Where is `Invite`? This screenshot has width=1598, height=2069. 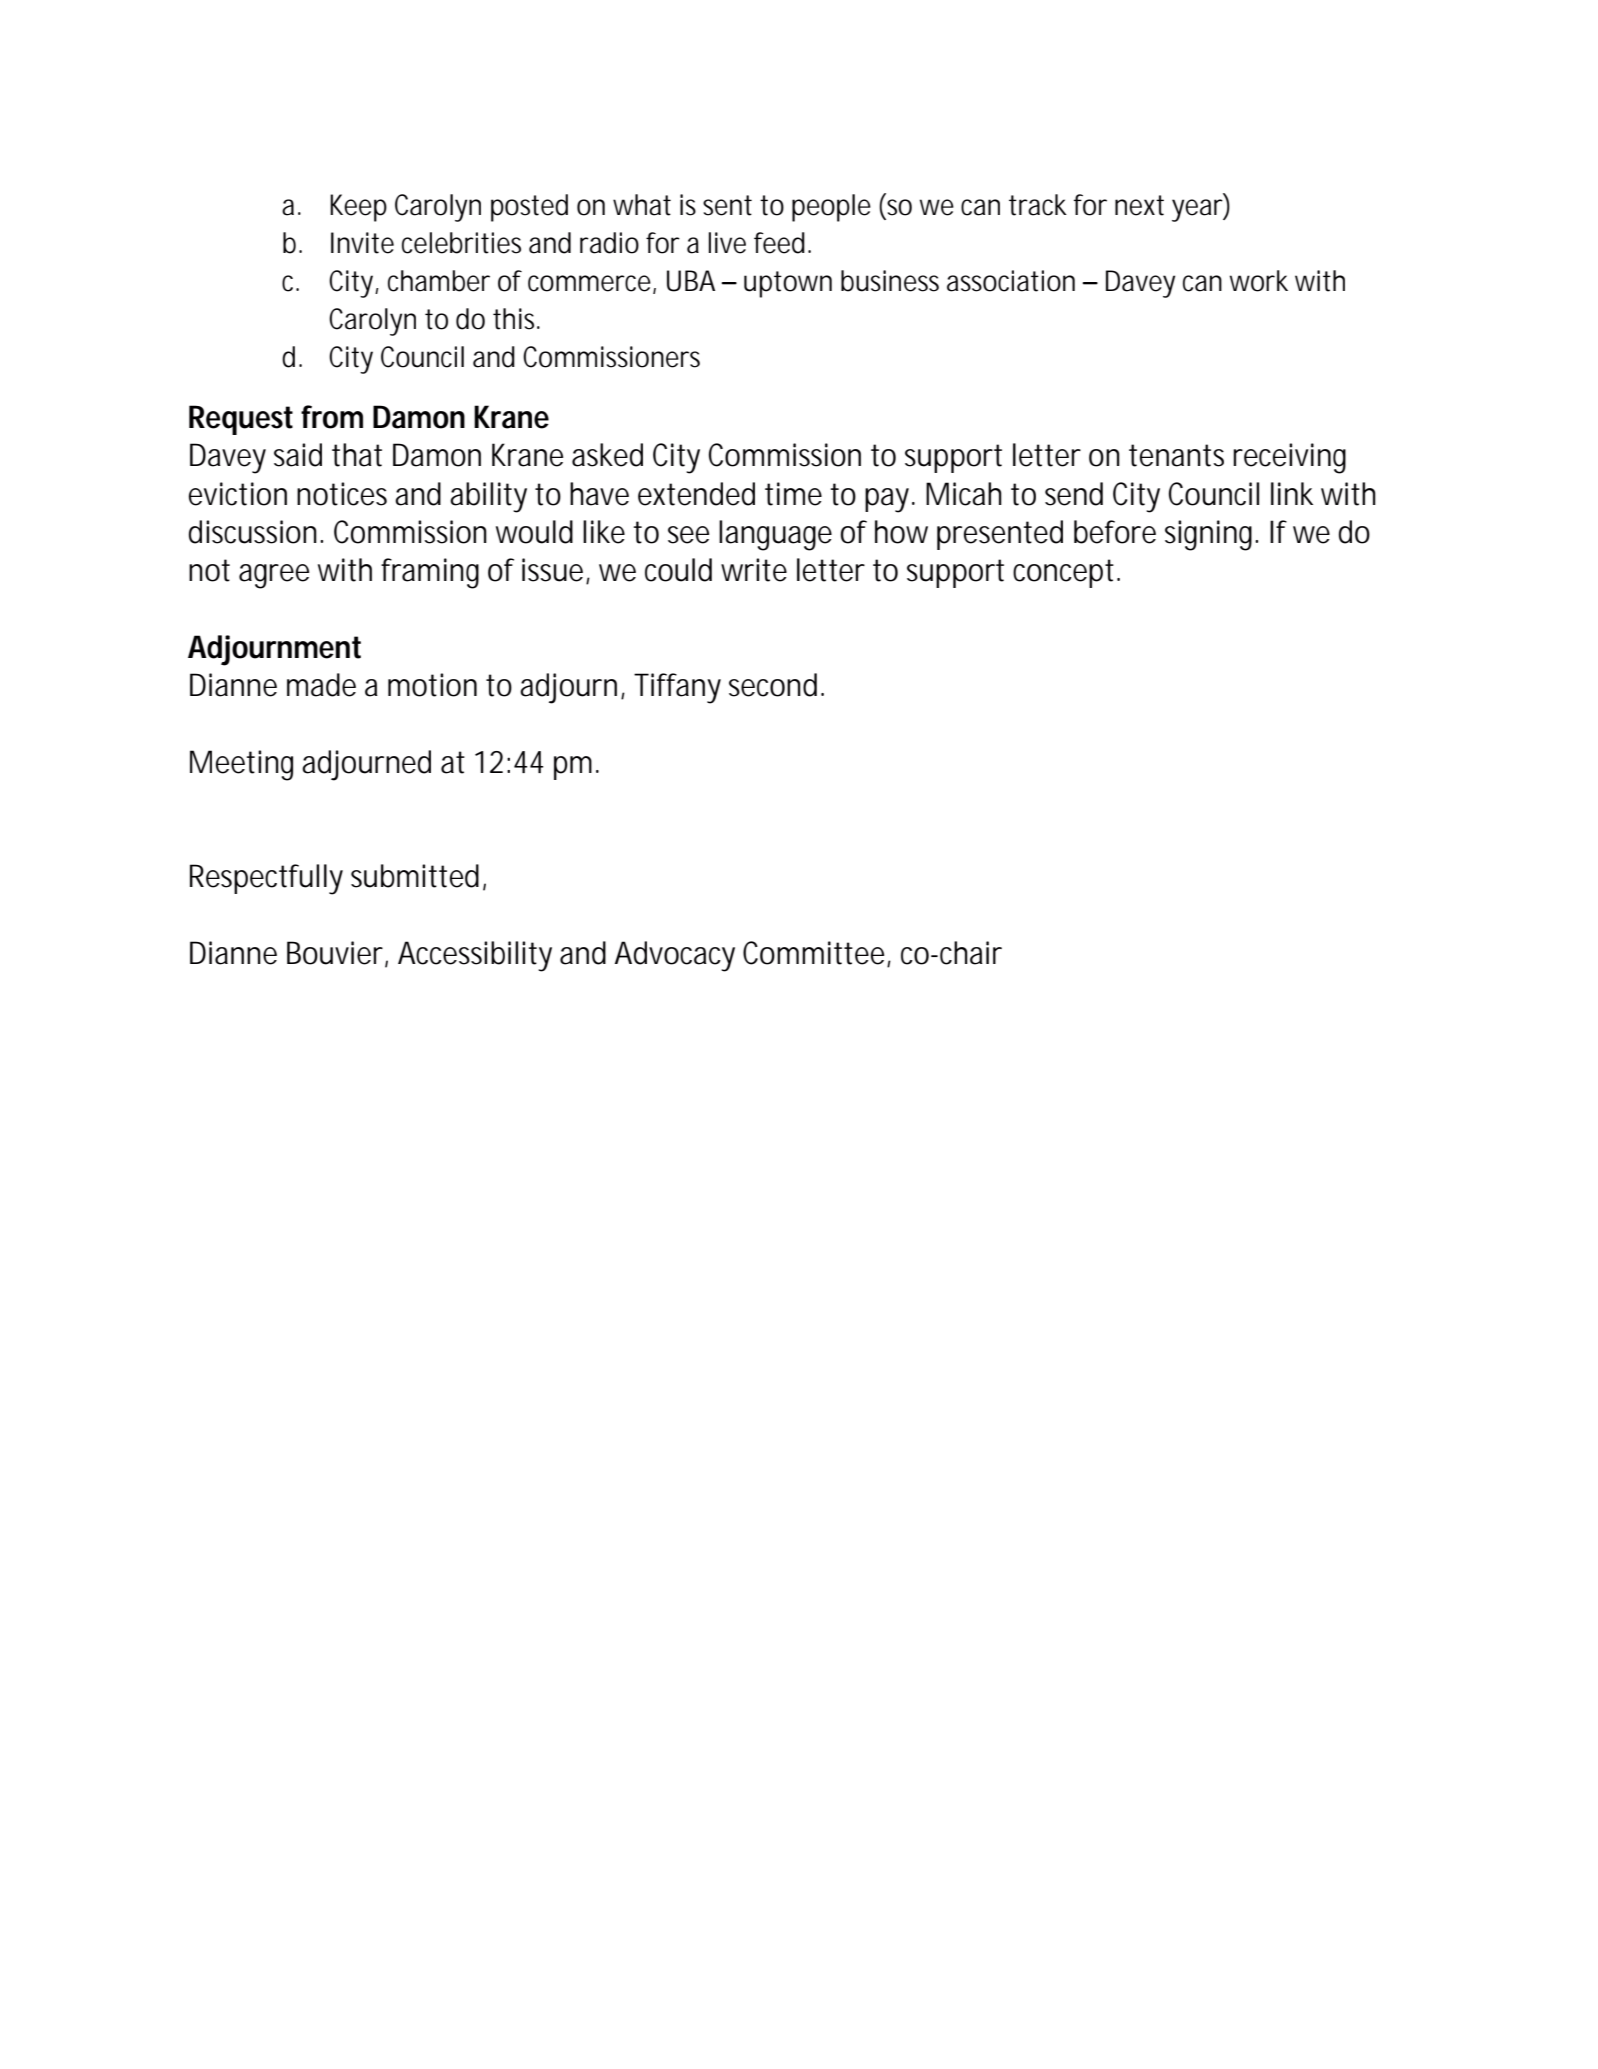 Invite is located at coordinates (362, 243).
